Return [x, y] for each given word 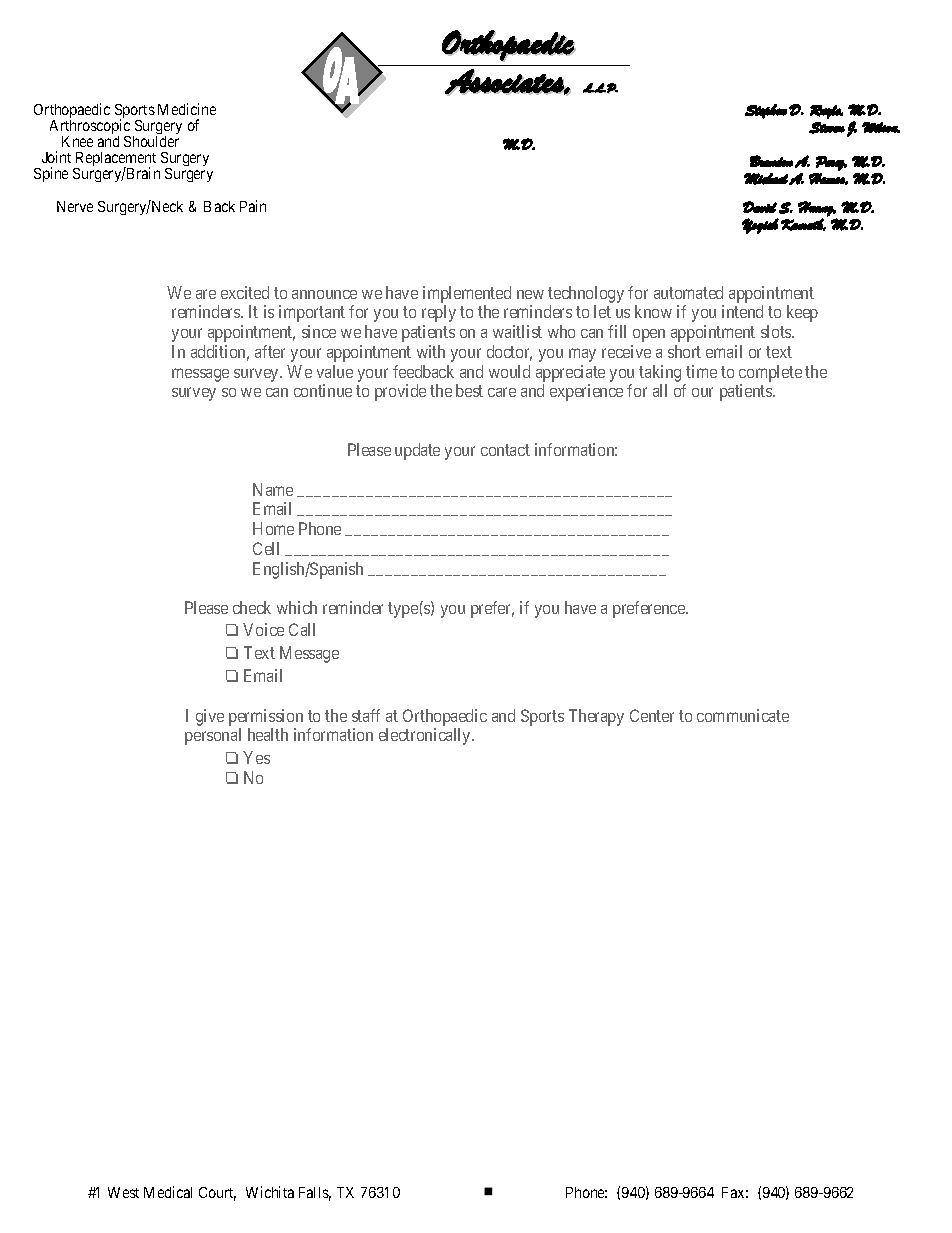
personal [213, 736]
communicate [743, 715]
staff [366, 715]
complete [770, 373]
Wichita [270, 1192]
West [123, 1192]
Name [273, 489]
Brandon [771, 161]
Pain [253, 206]
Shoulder [151, 141]
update [417, 451]
